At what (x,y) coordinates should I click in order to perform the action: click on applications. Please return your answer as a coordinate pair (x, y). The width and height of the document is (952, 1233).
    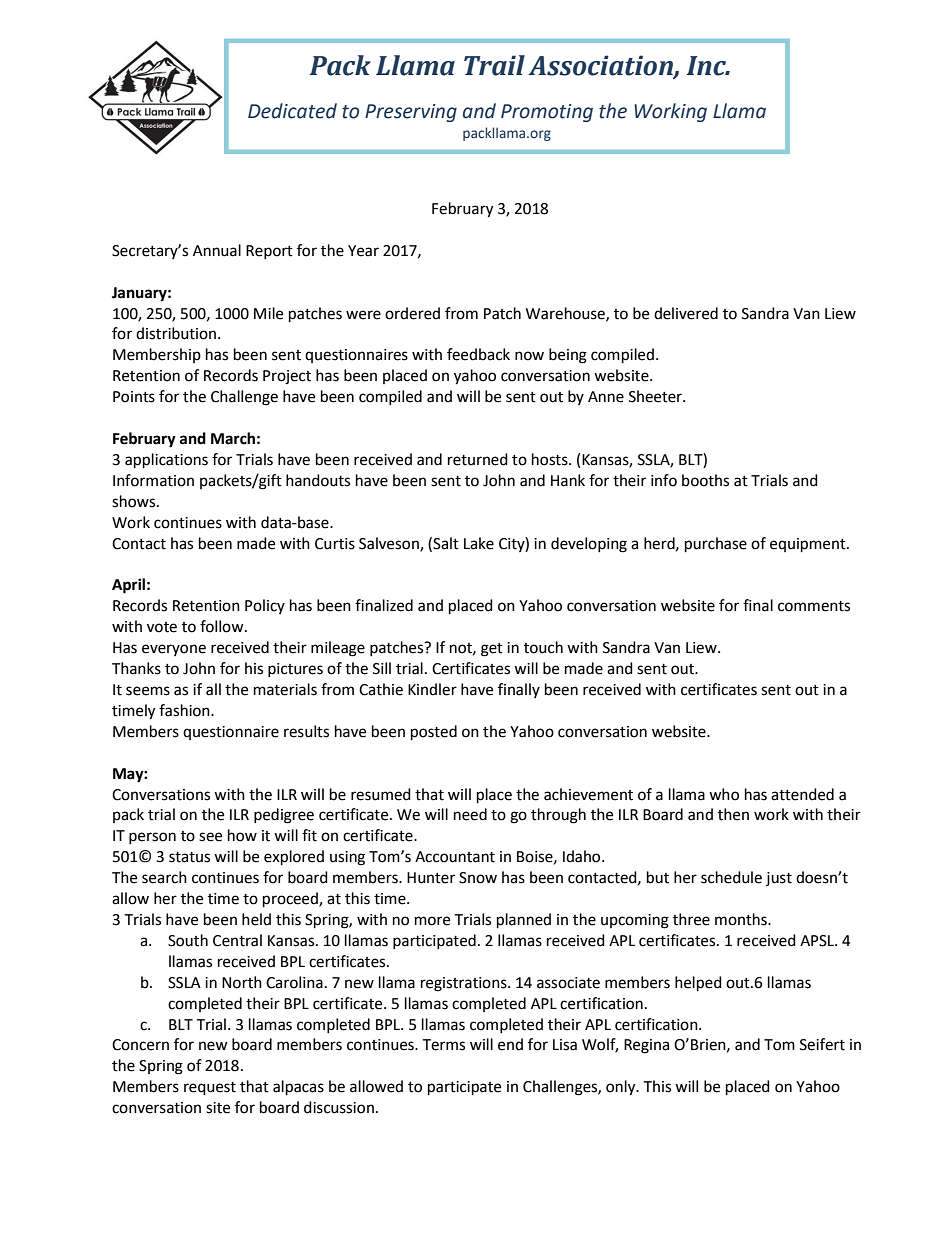
    Looking at the image, I should click on (166, 461).
